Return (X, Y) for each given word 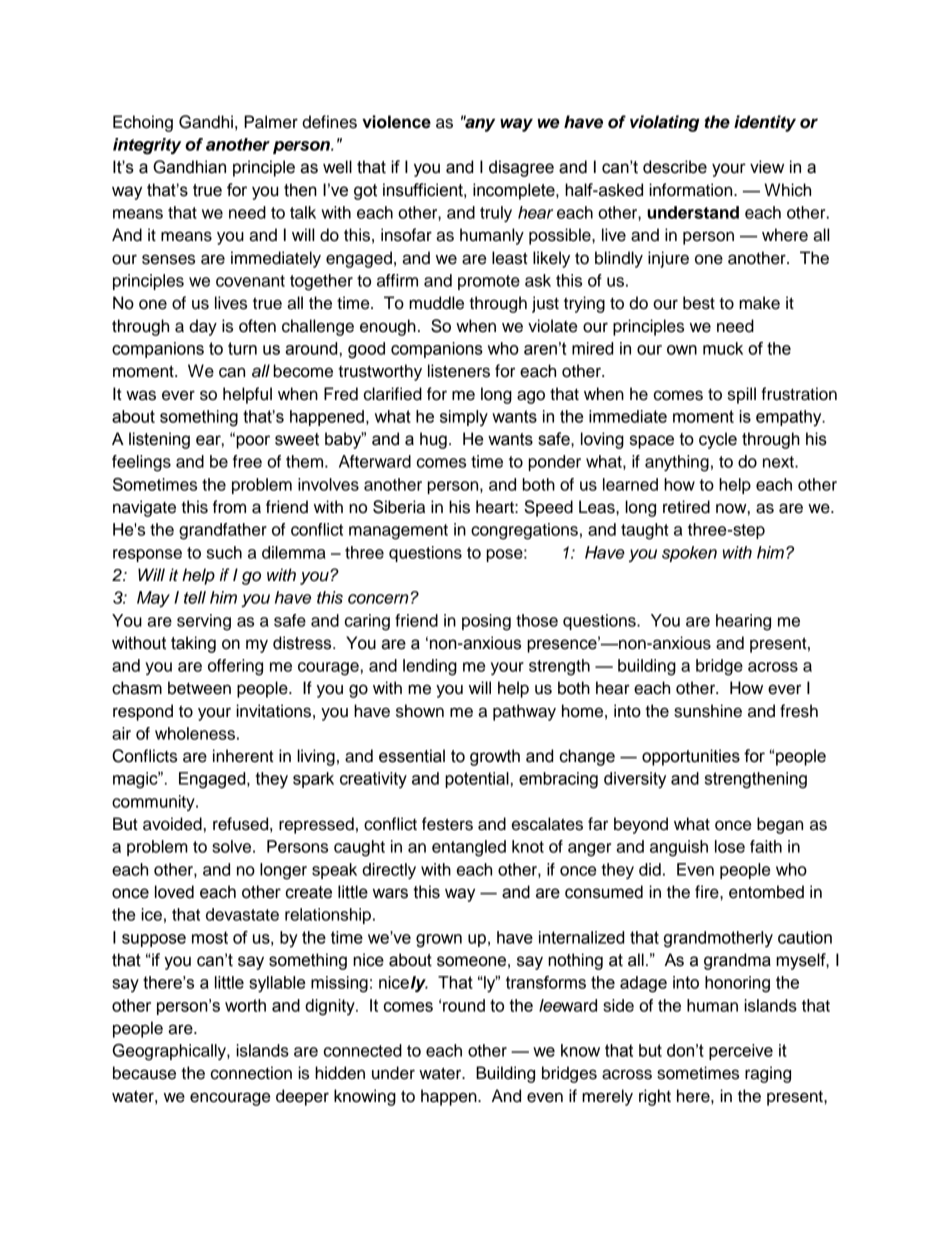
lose (730, 846)
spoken (689, 554)
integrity (147, 146)
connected (363, 1050)
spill (742, 395)
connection (251, 1073)
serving (204, 622)
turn (242, 348)
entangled (469, 848)
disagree (521, 168)
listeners (459, 371)
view (767, 167)
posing (486, 622)
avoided (172, 824)
